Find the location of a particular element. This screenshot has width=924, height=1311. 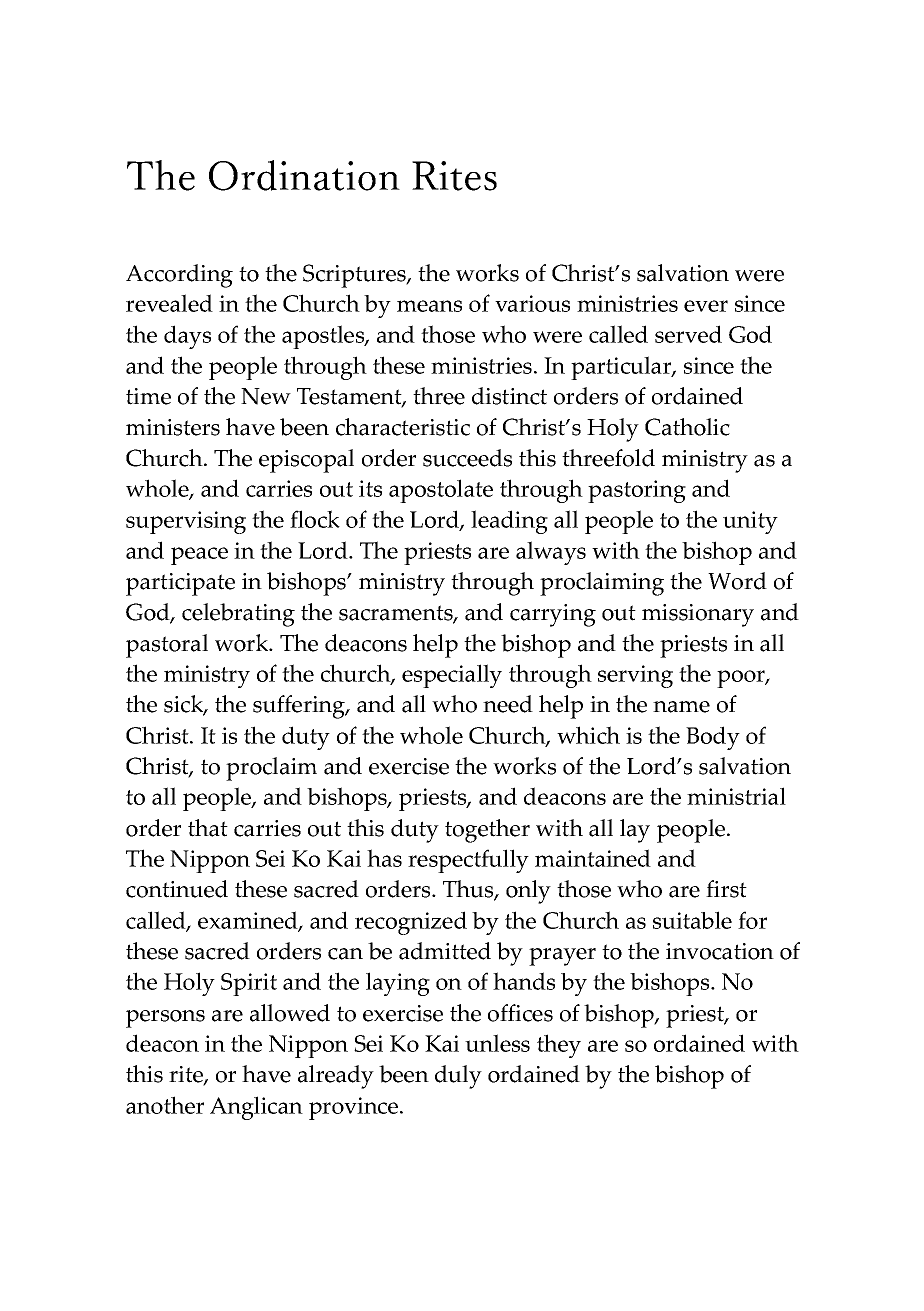

celebrating is located at coordinates (238, 615).
